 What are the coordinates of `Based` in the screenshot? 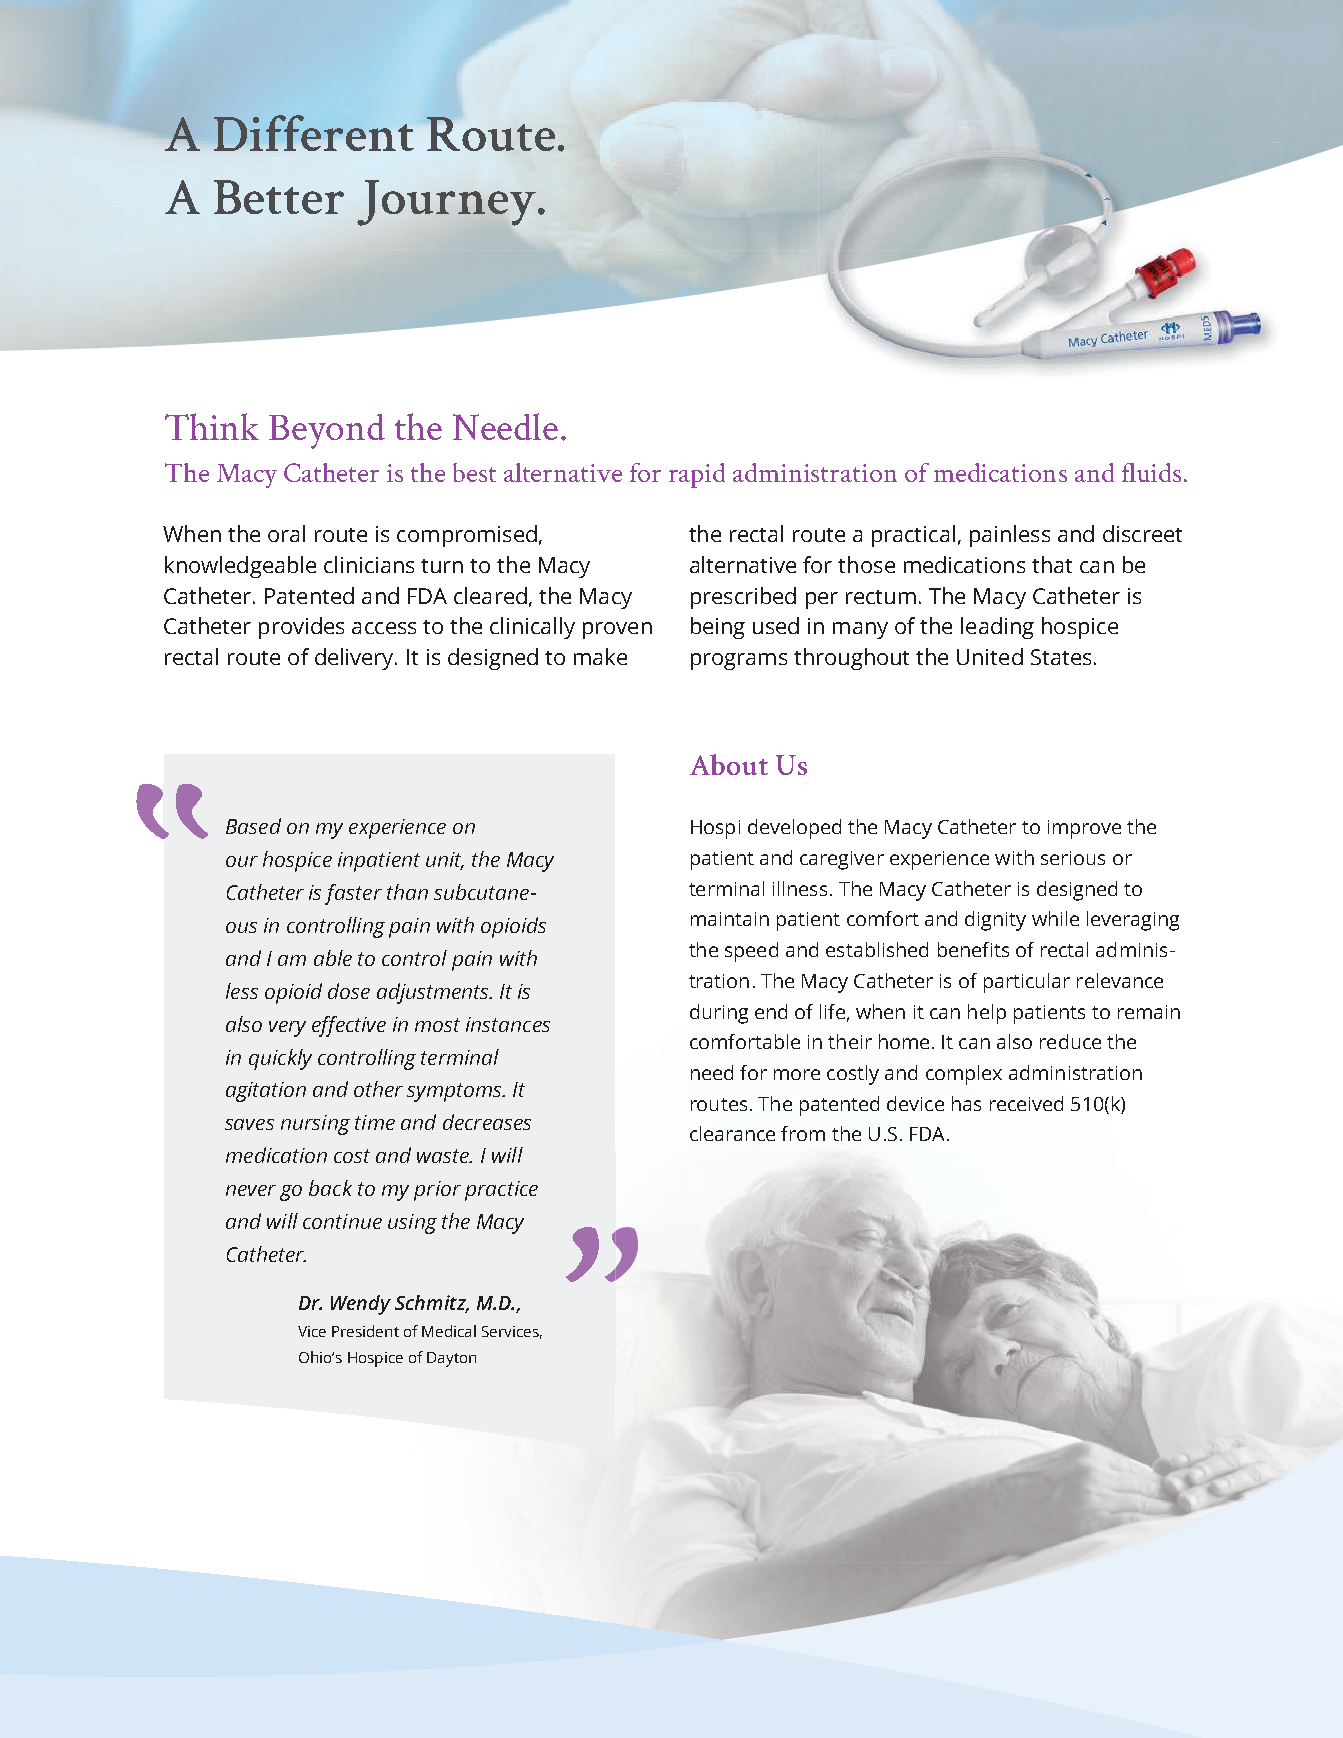 It's located at (253, 826).
